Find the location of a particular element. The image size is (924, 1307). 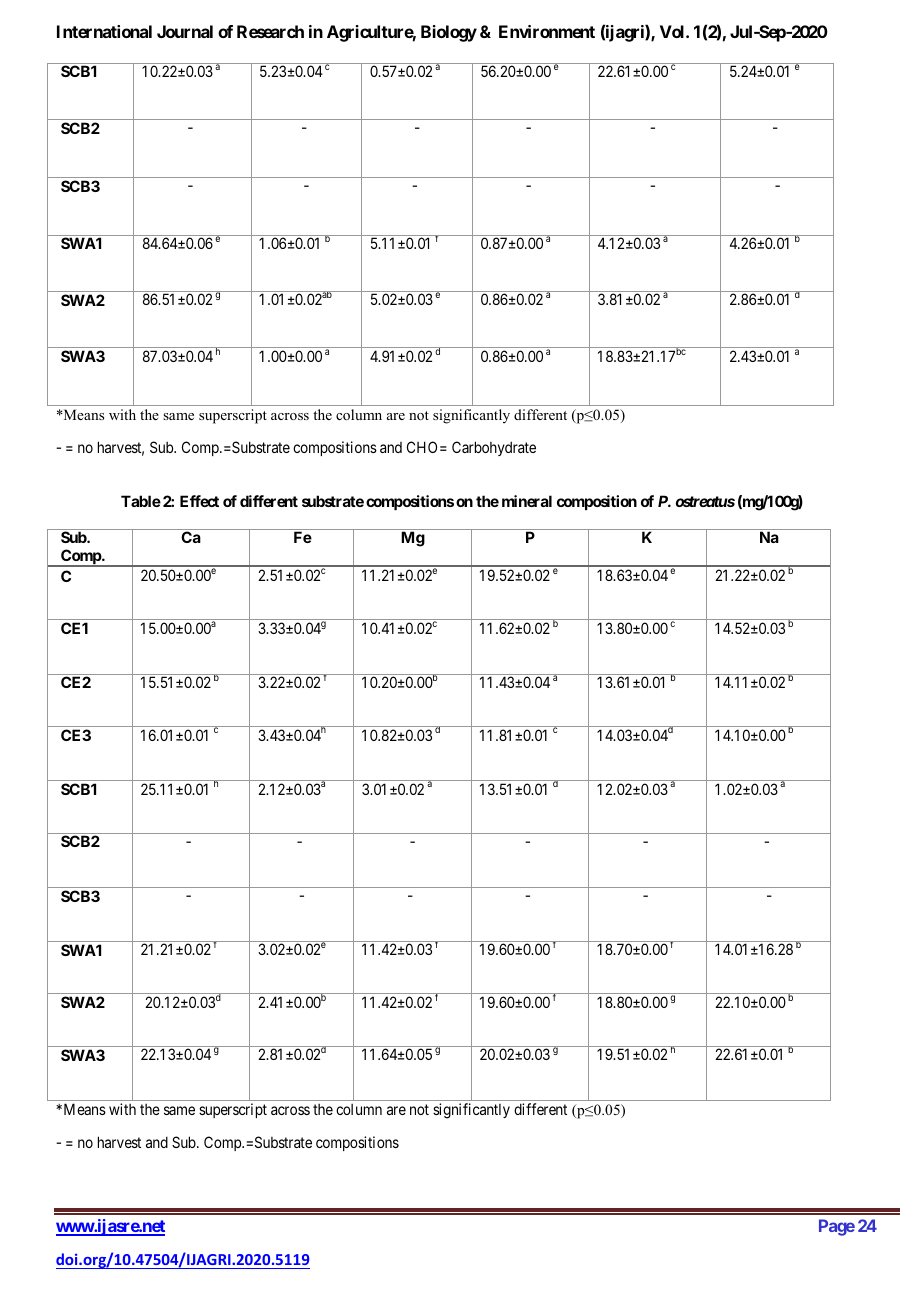

Carbohydrate is located at coordinates (494, 448).
